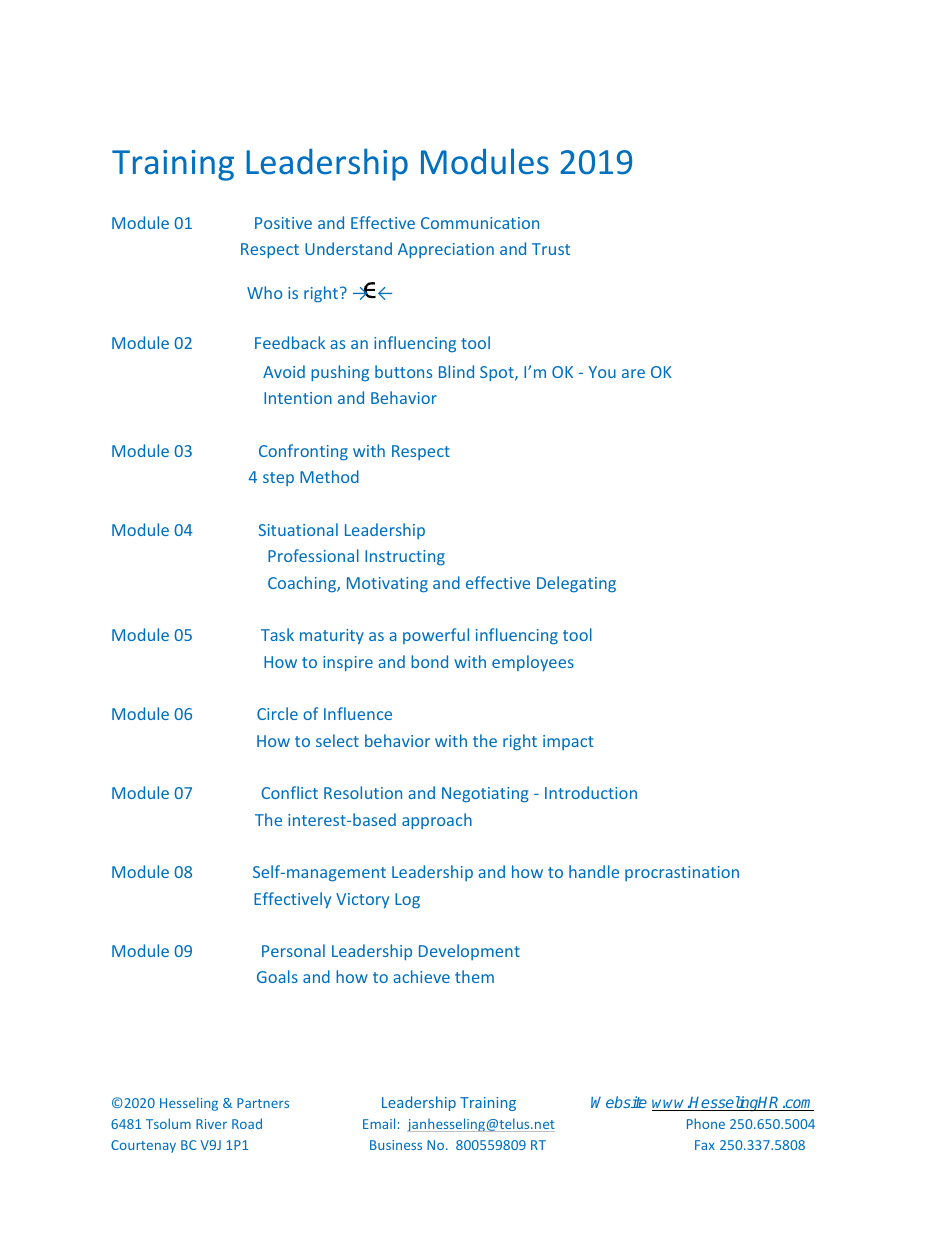  What do you see at coordinates (437, 821) in the screenshot?
I see `approach` at bounding box center [437, 821].
